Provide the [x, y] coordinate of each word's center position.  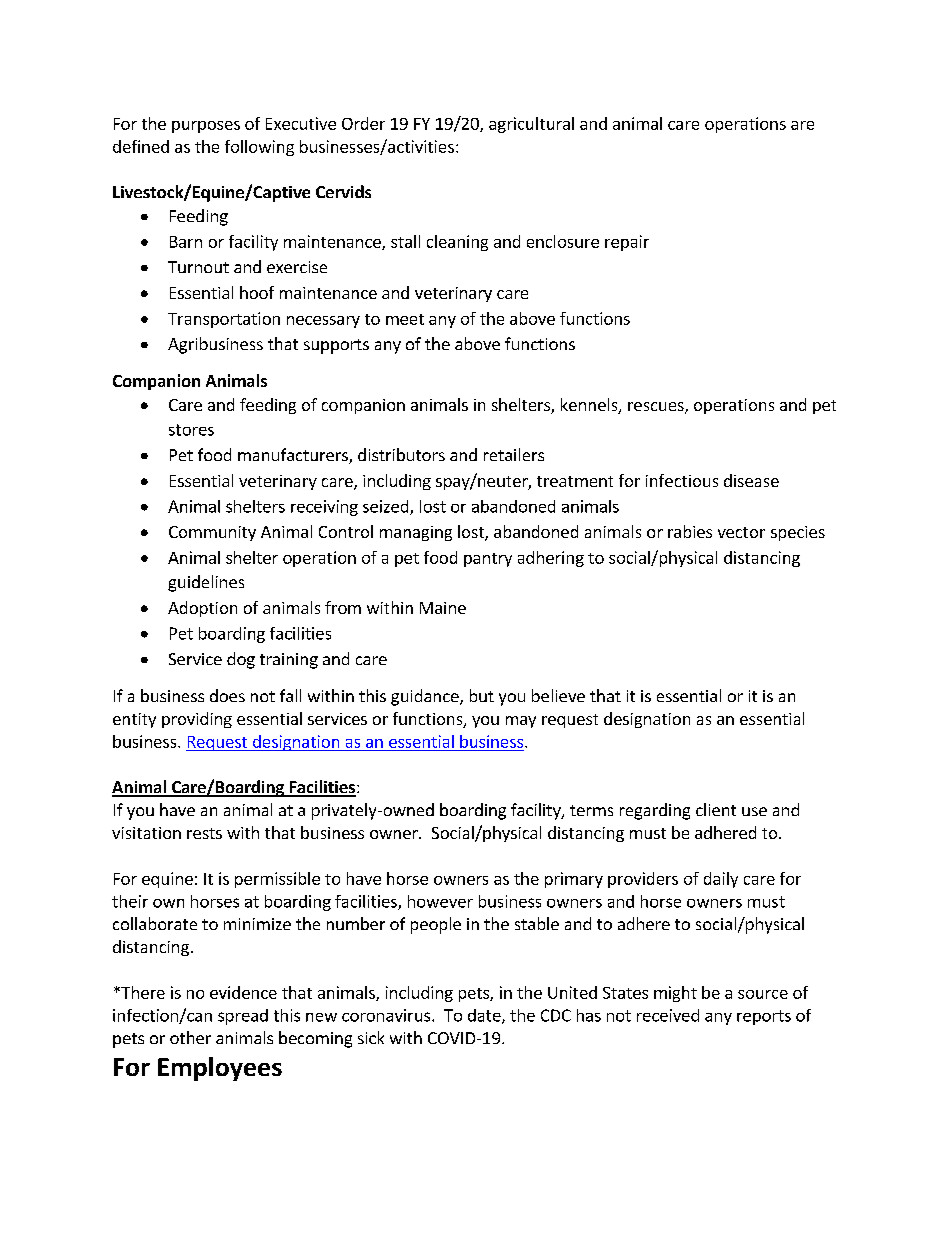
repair [627, 243]
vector [741, 532]
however [440, 901]
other [190, 1037]
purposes [206, 127]
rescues [657, 408]
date [485, 1016]
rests [204, 833]
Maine [443, 608]
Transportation [224, 320]
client [716, 809]
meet [405, 319]
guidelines [206, 583]
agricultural [531, 125]
